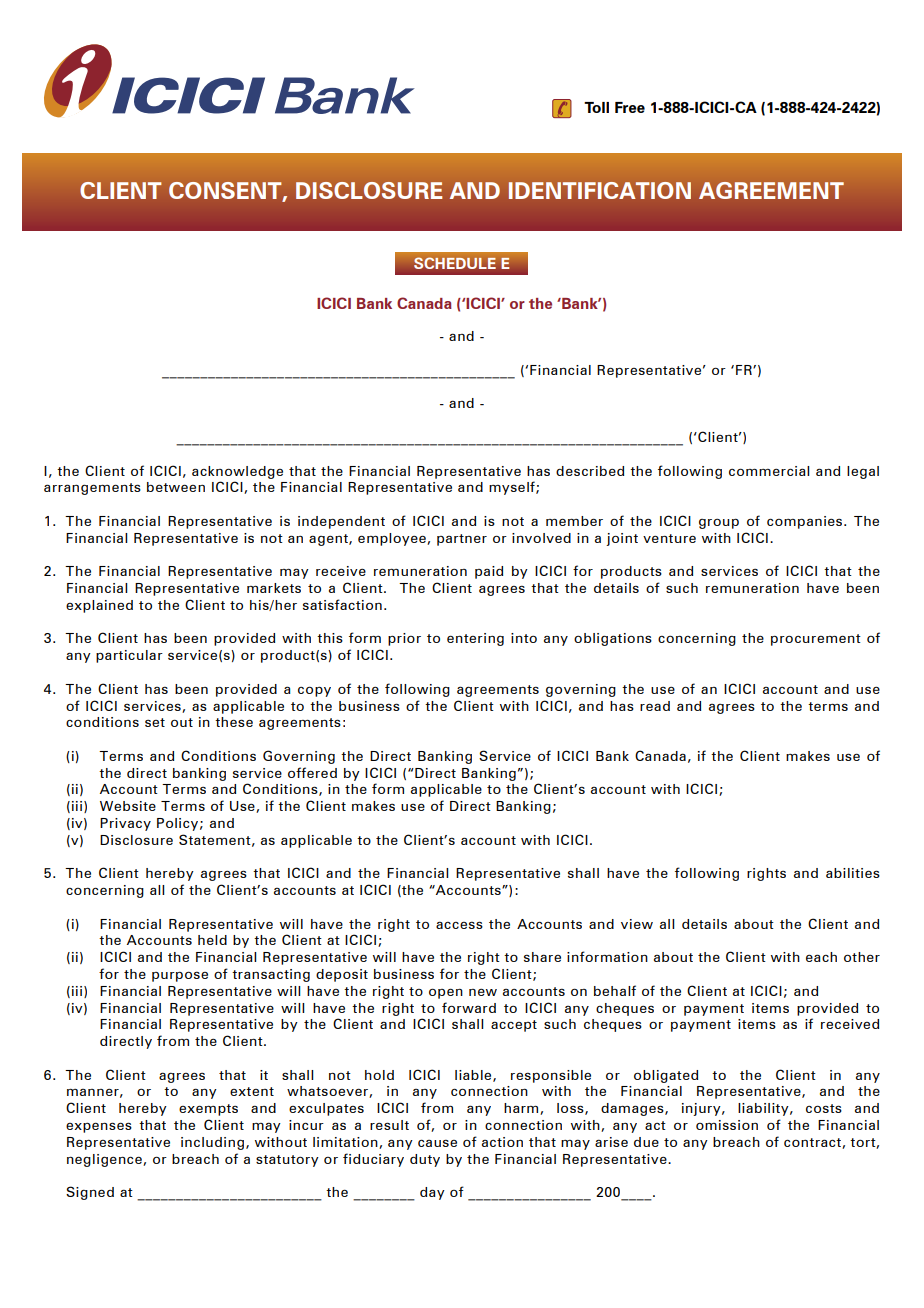  I want to click on acknowledge, so click(237, 472).
